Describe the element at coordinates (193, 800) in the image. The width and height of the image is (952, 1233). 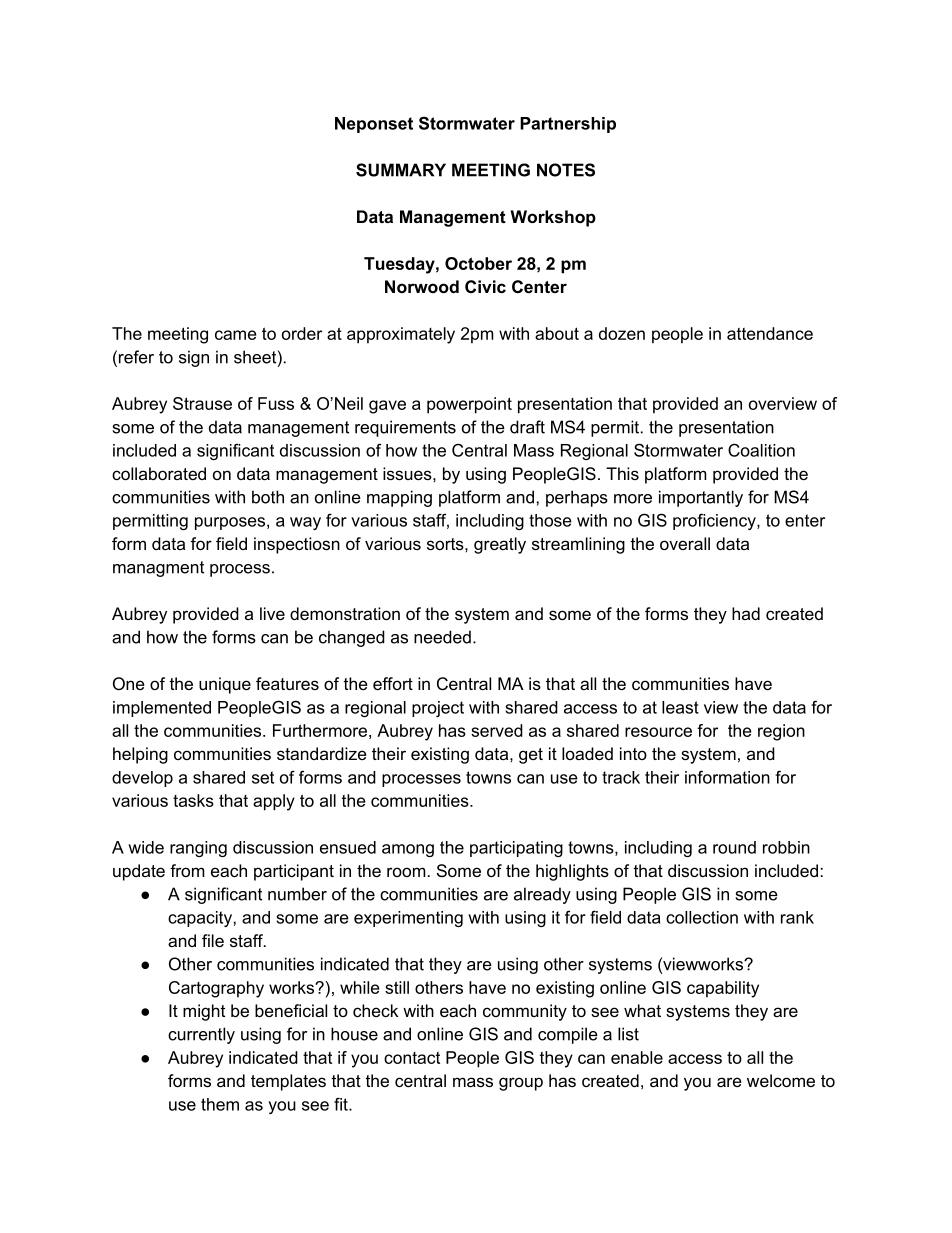
I see `tasks` at that location.
